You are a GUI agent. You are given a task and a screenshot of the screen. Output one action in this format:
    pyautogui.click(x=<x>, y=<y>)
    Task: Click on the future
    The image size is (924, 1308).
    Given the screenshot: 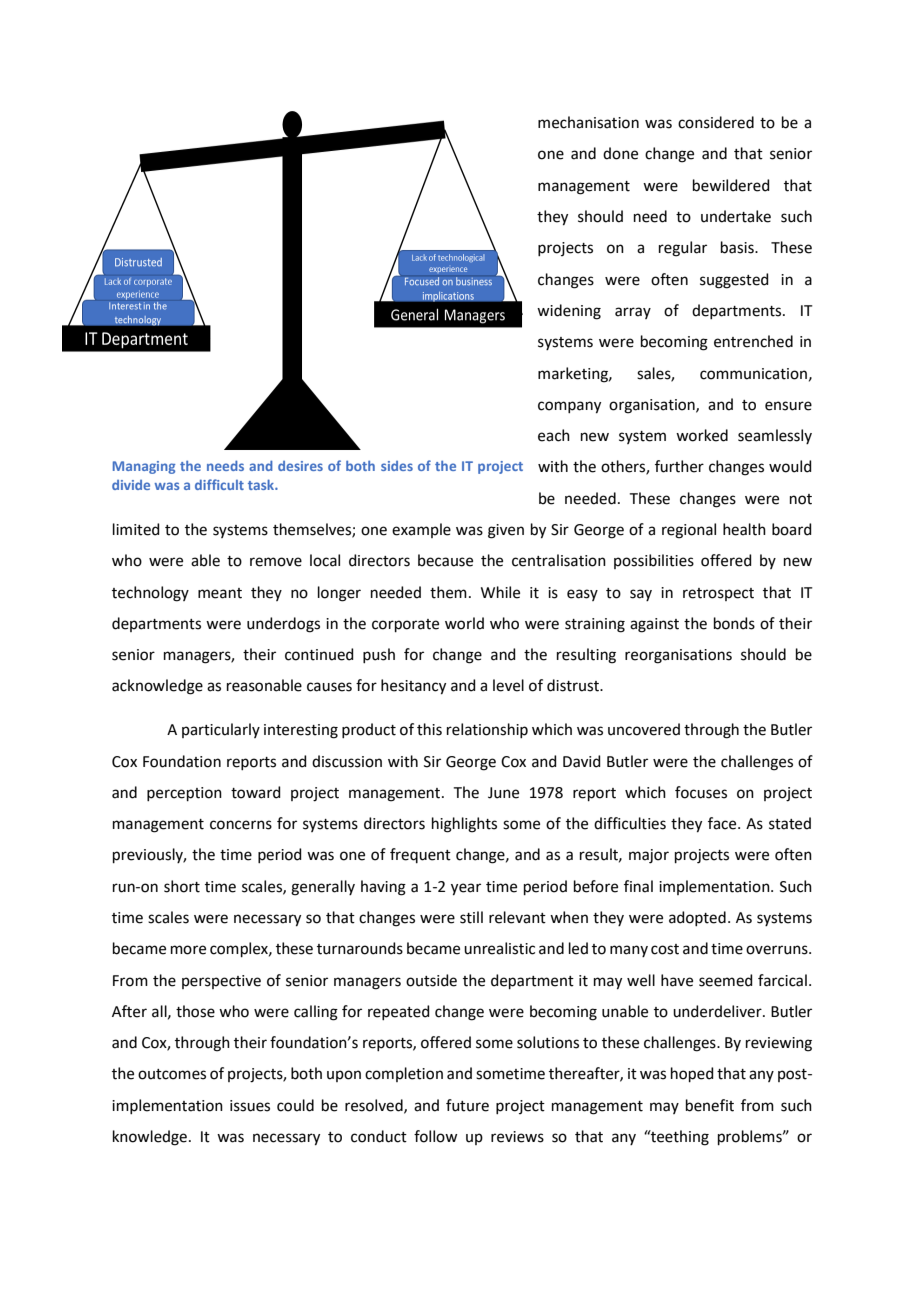 What is the action you would take?
    pyautogui.click(x=467, y=1105)
